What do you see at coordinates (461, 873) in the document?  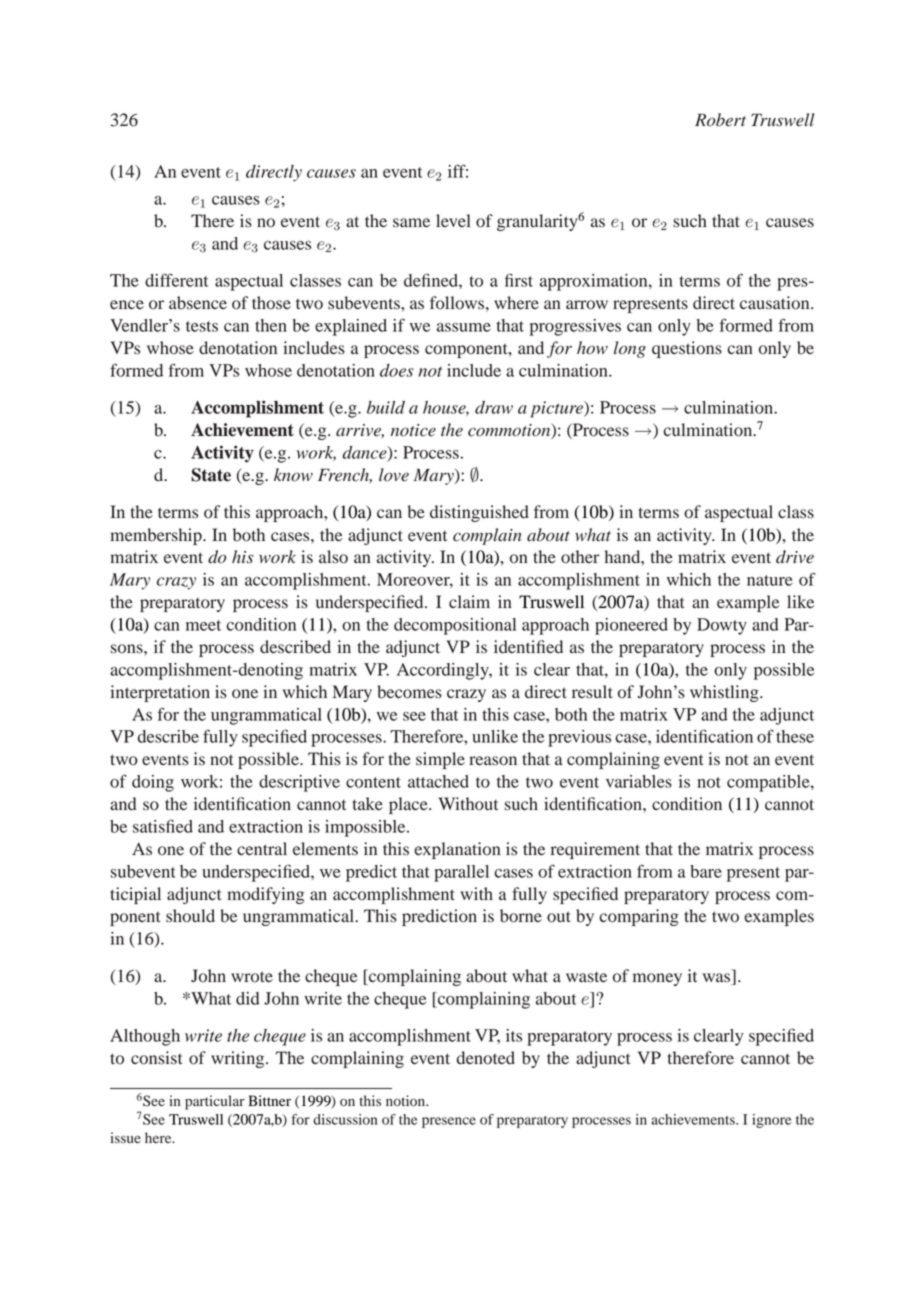 I see `parallel` at bounding box center [461, 873].
